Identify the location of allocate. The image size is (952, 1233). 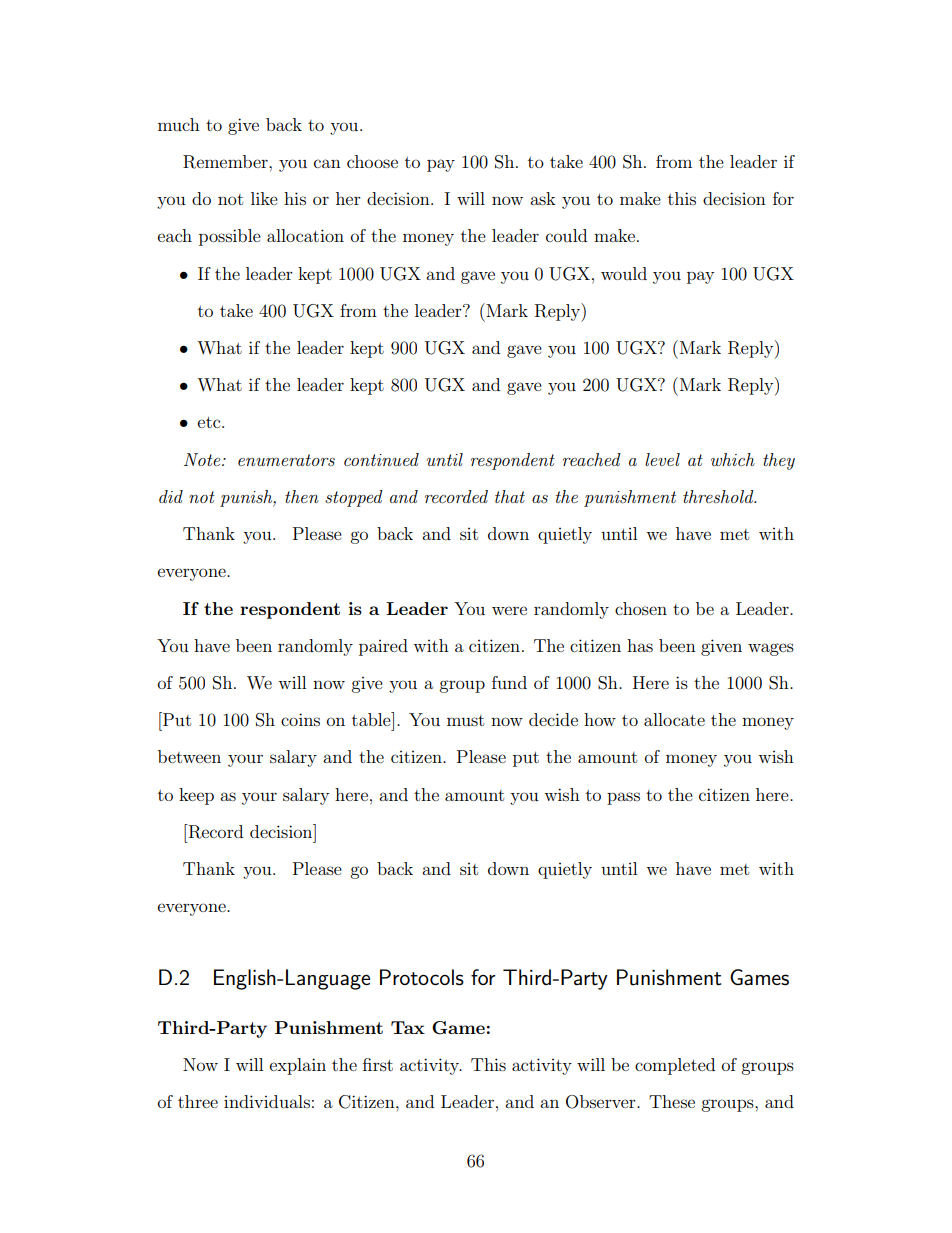
(674, 719).
